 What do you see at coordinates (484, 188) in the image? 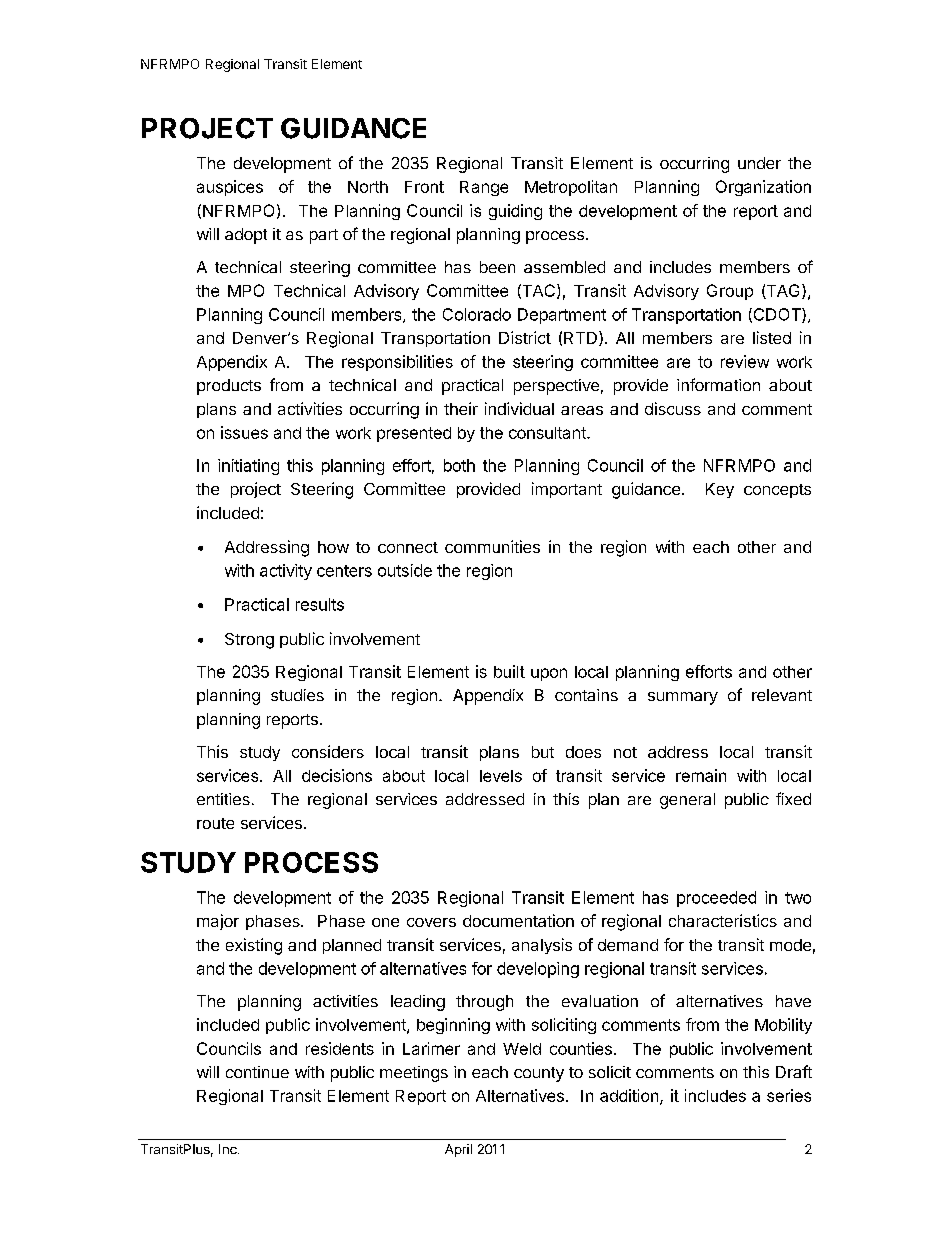
I see `Range` at bounding box center [484, 188].
